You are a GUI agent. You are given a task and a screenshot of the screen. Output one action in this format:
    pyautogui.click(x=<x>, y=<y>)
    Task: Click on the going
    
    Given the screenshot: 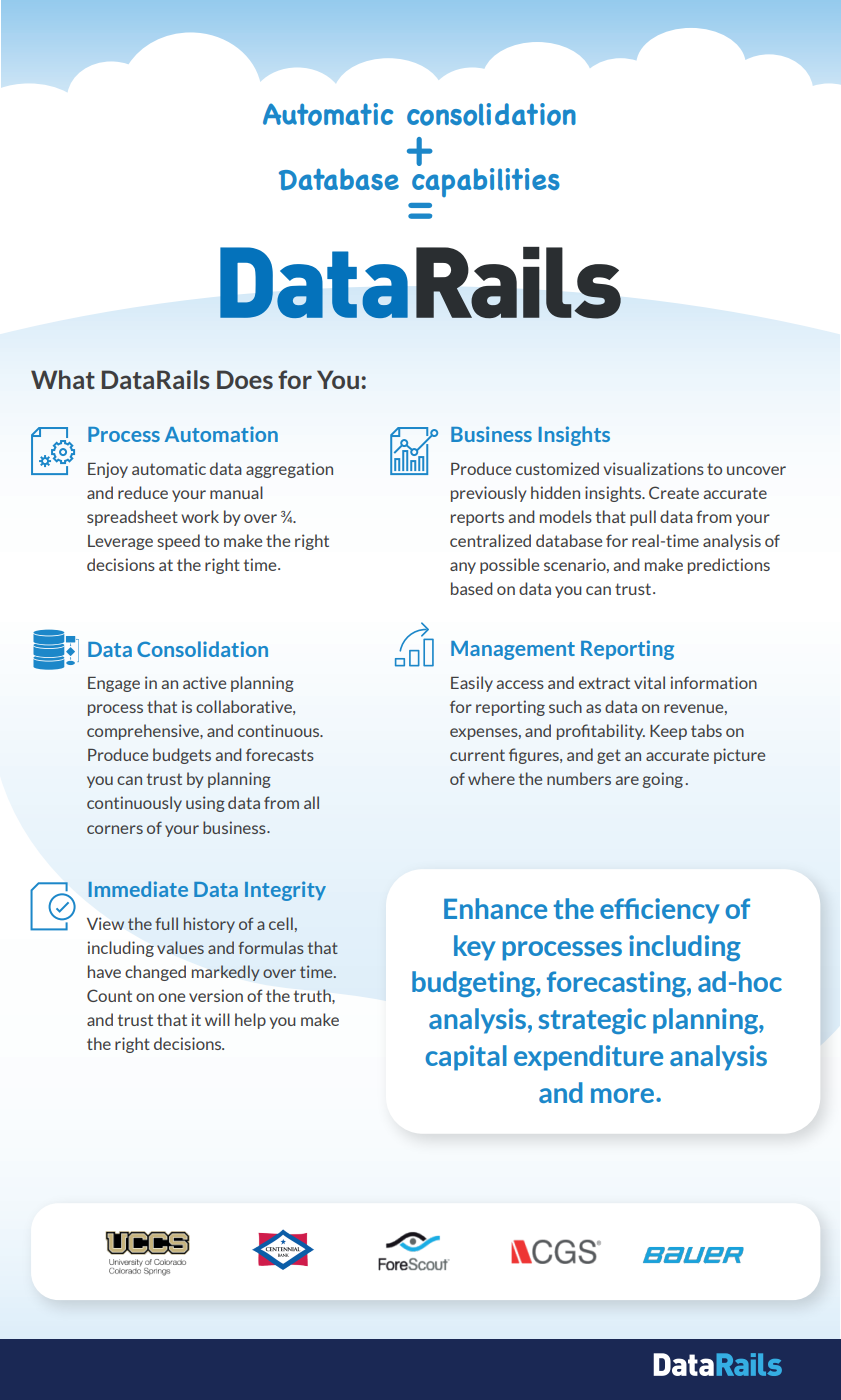 What is the action you would take?
    pyautogui.click(x=662, y=780)
